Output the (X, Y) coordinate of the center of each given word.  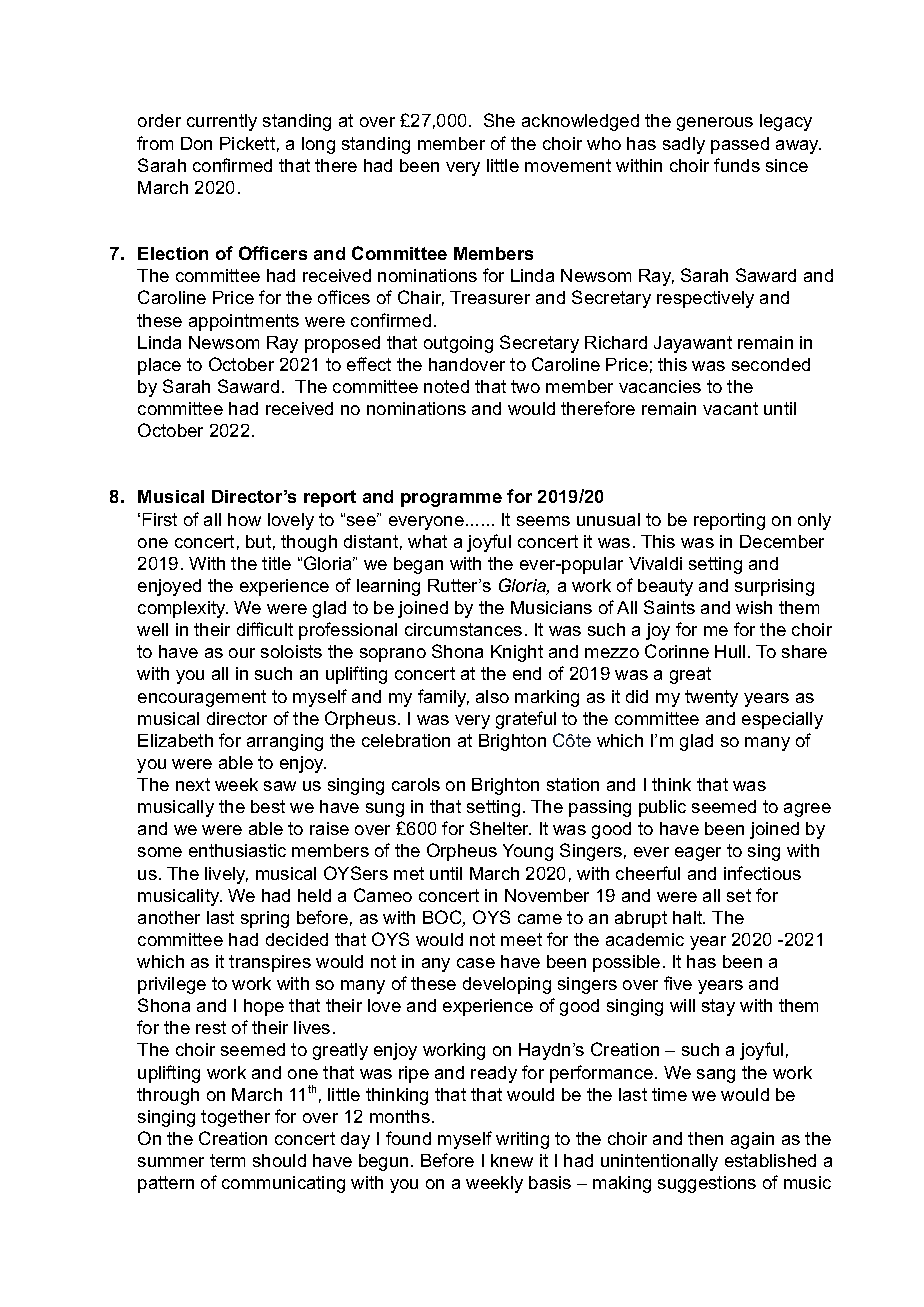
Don (196, 143)
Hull (730, 651)
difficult (265, 629)
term (227, 1160)
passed (740, 145)
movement (568, 165)
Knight (517, 653)
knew (512, 1160)
